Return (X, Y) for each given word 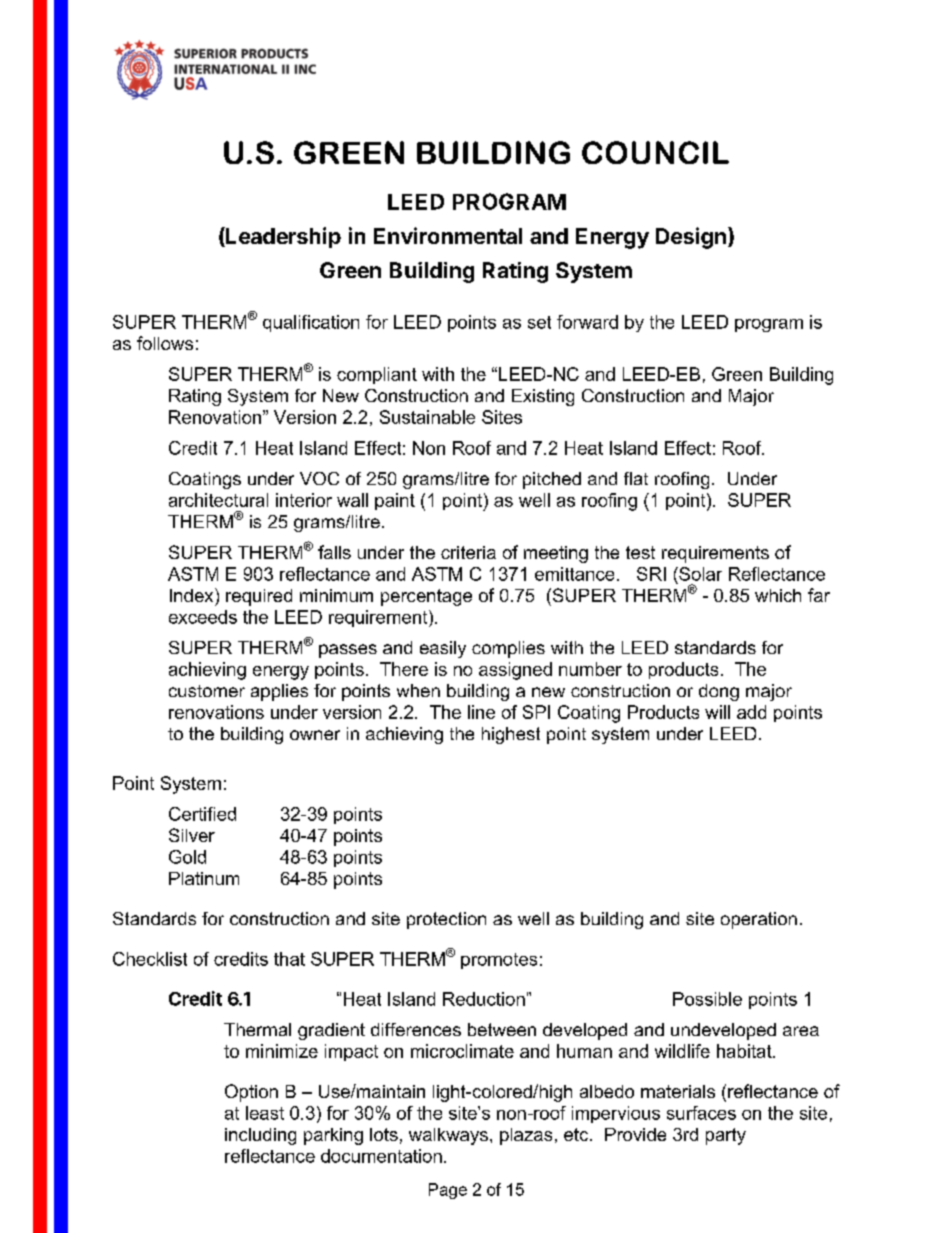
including (260, 1136)
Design (691, 238)
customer (207, 691)
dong (719, 692)
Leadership (282, 237)
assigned (515, 671)
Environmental (448, 235)
